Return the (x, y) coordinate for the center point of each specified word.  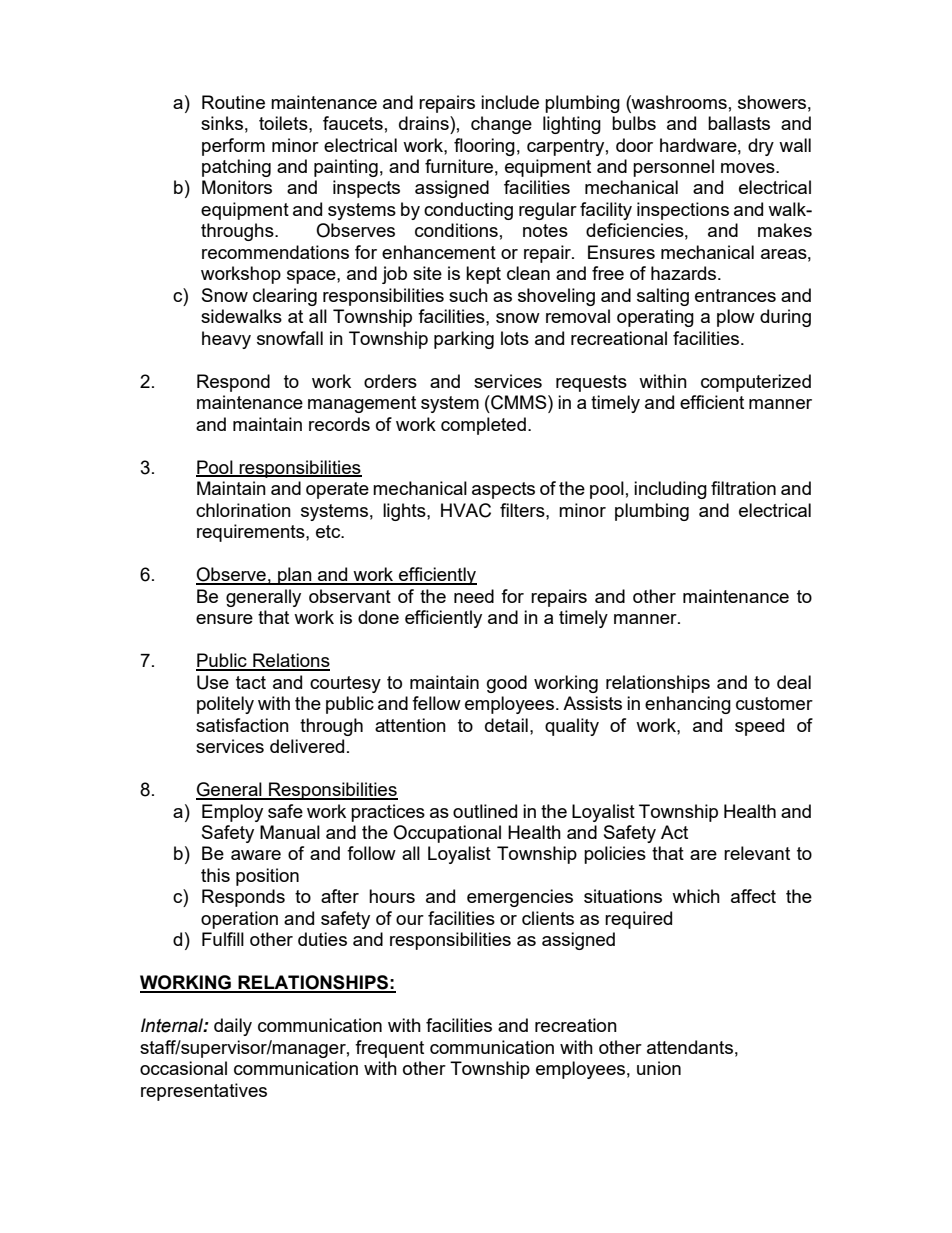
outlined (485, 811)
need (474, 596)
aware (256, 855)
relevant (757, 853)
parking (464, 340)
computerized (756, 383)
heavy (226, 340)
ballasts (739, 123)
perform (233, 147)
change (501, 125)
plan (295, 576)
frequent (389, 1049)
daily (233, 1027)
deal (794, 682)
